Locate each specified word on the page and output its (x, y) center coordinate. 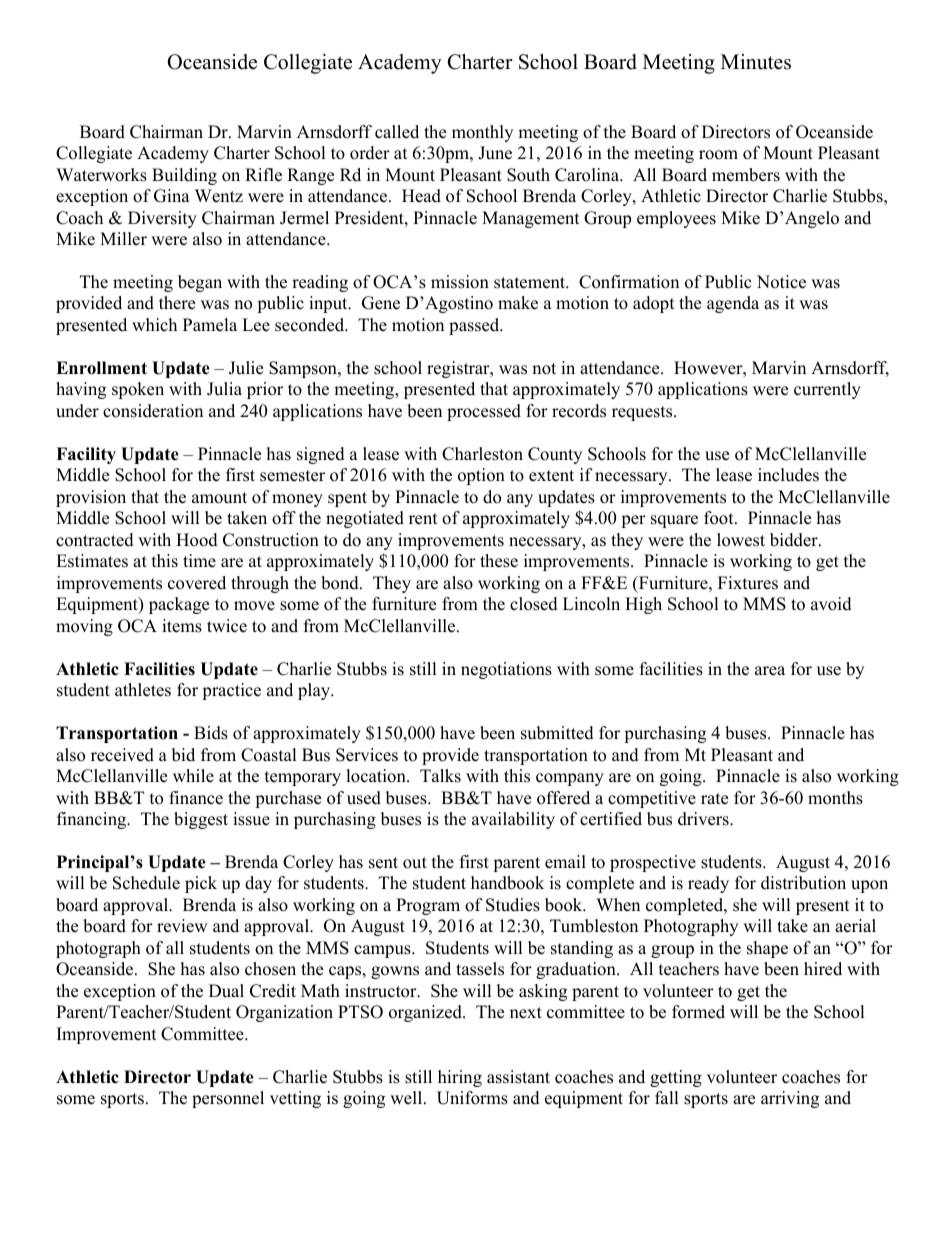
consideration (153, 411)
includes (788, 475)
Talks (440, 776)
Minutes (756, 62)
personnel (228, 1099)
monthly (482, 133)
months (835, 798)
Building (184, 176)
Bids (211, 733)
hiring (460, 1078)
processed (484, 412)
